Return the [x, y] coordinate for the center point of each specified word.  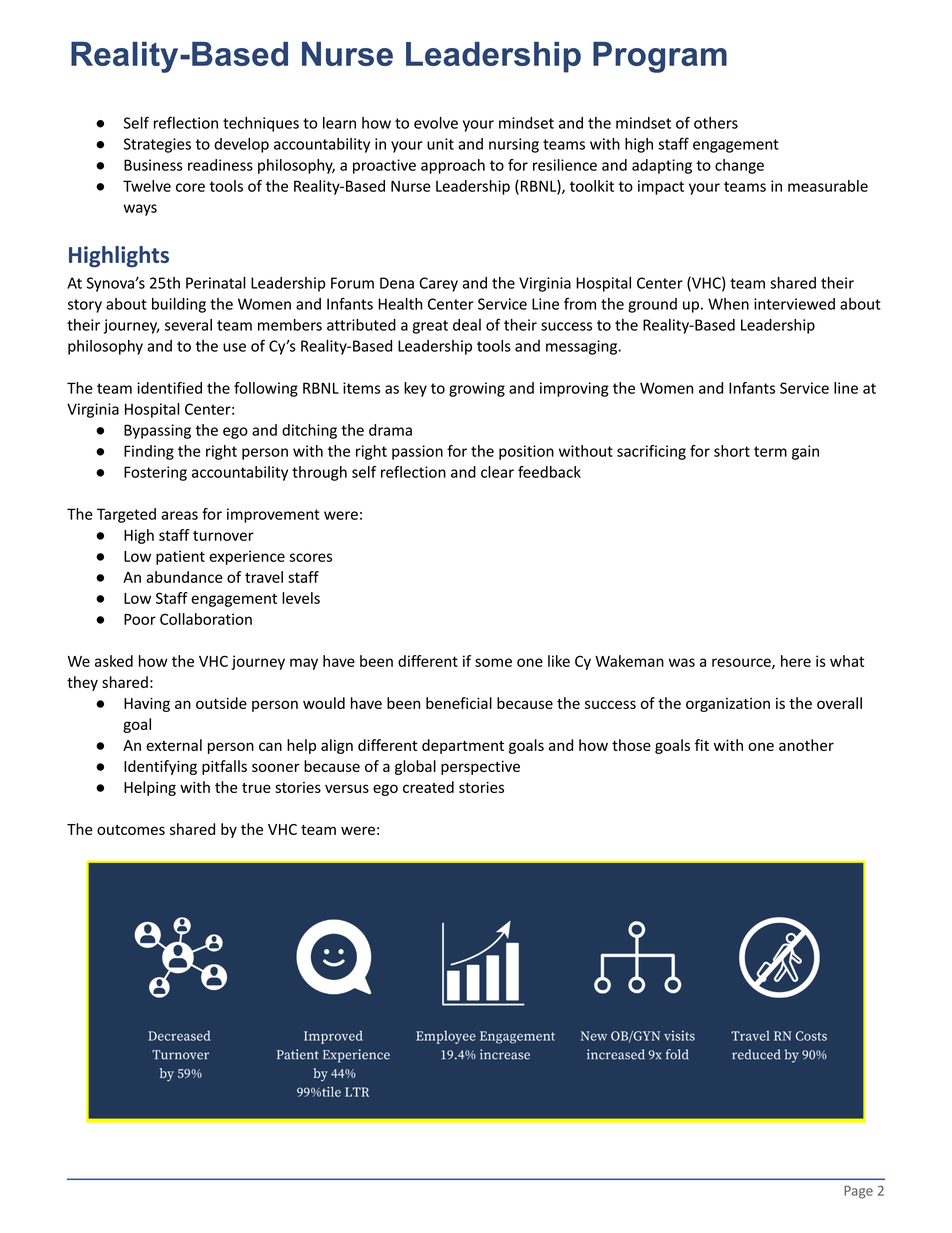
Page [858, 1192]
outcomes [131, 830]
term [770, 451]
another [806, 745]
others [716, 123]
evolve [436, 123]
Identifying [160, 767]
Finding [149, 452]
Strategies [157, 145]
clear [497, 472]
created [428, 787]
